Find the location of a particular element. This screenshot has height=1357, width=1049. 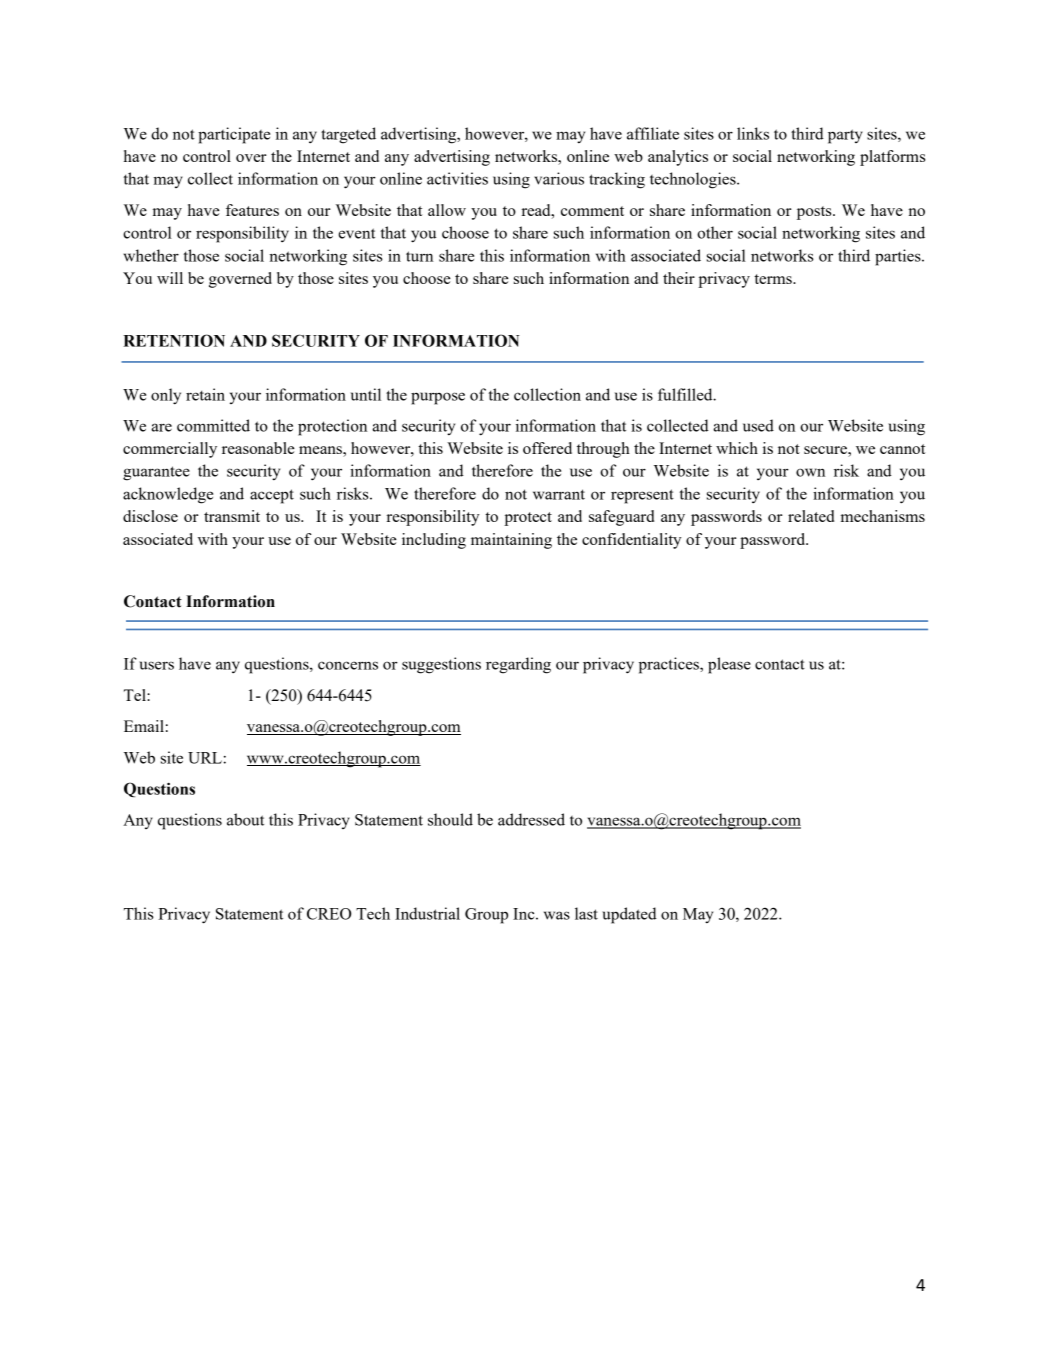

users is located at coordinates (156, 665).
